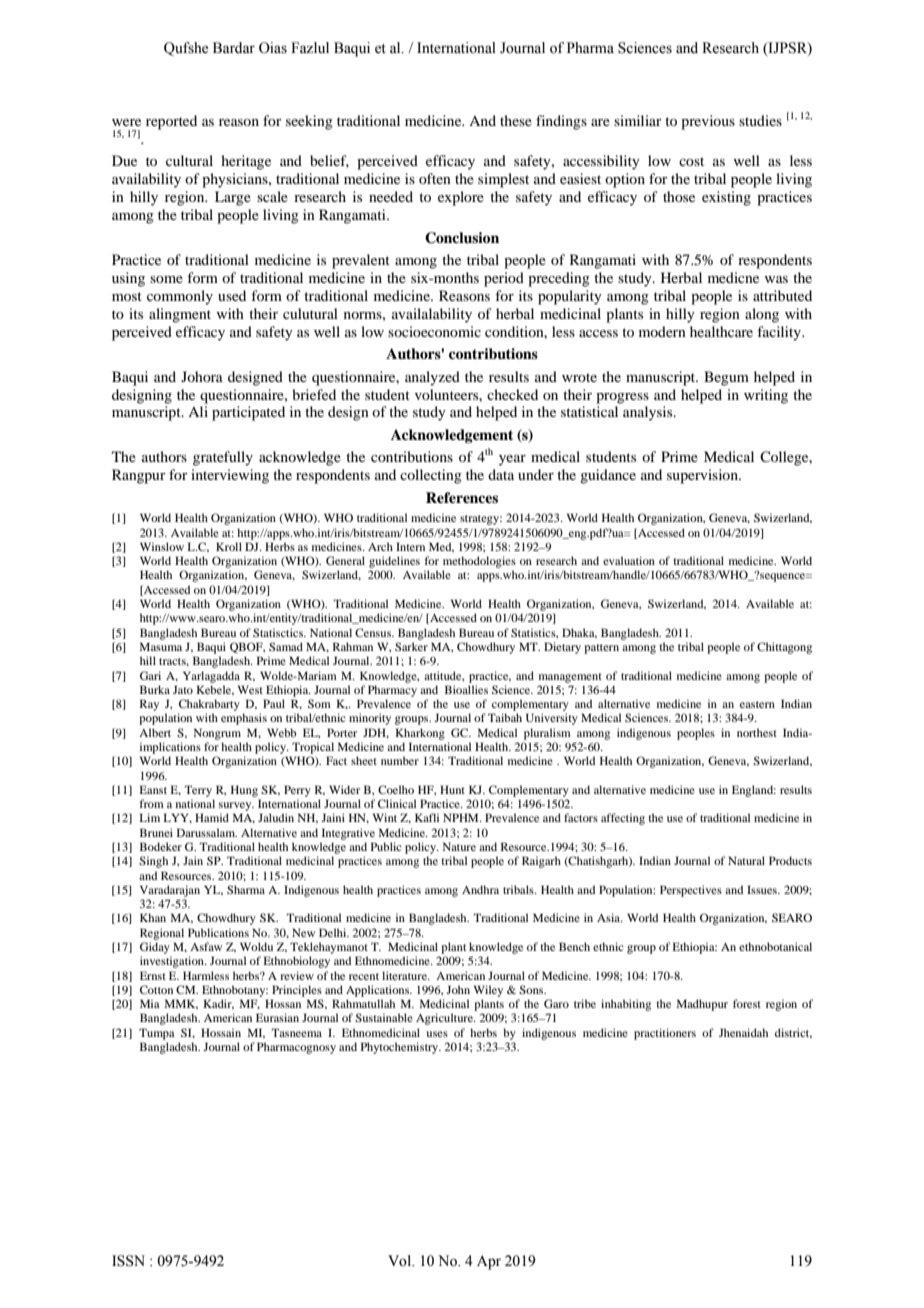  What do you see at coordinates (691, 161) in the document?
I see `cost` at bounding box center [691, 161].
